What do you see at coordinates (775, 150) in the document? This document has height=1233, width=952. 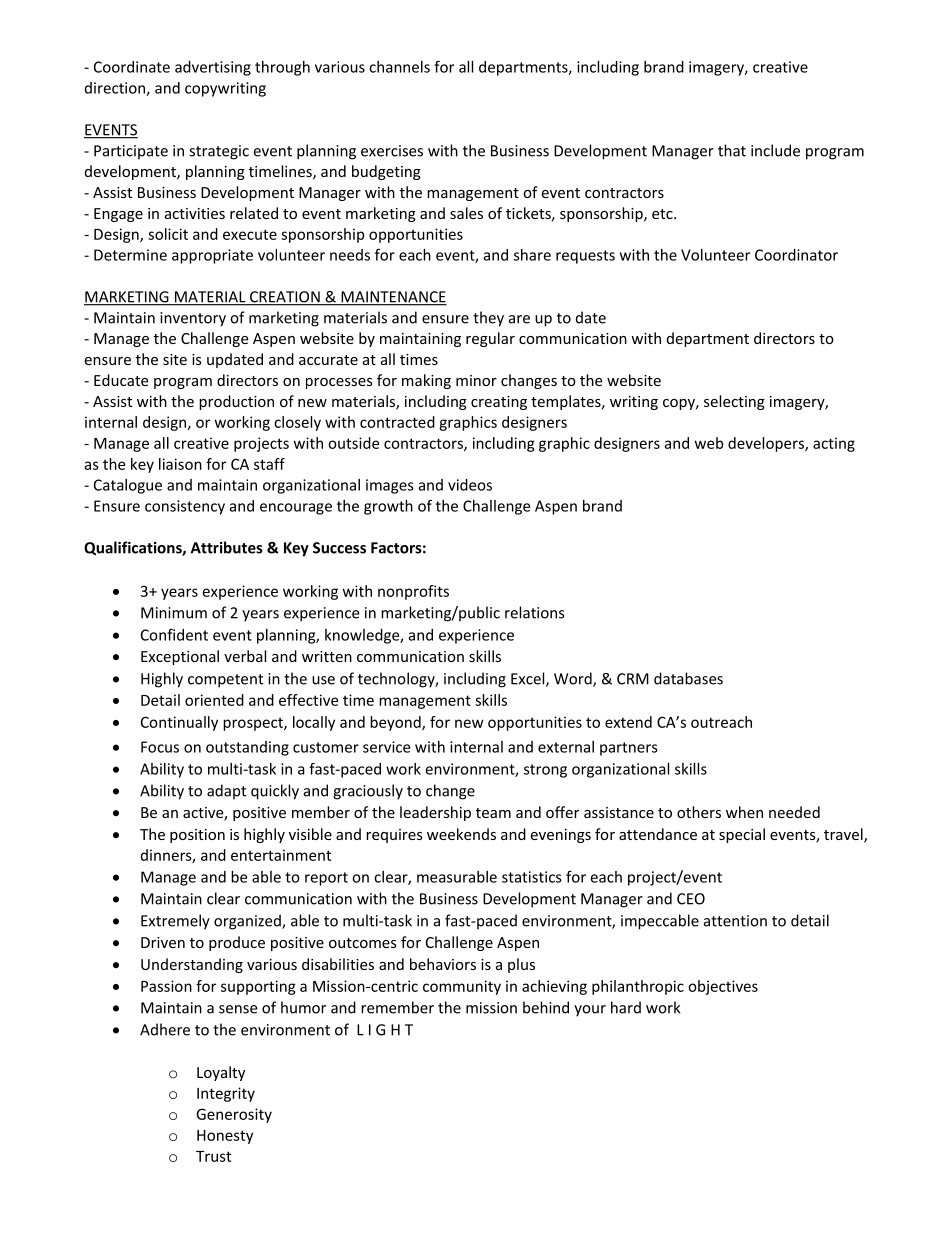 I see `include` at bounding box center [775, 150].
